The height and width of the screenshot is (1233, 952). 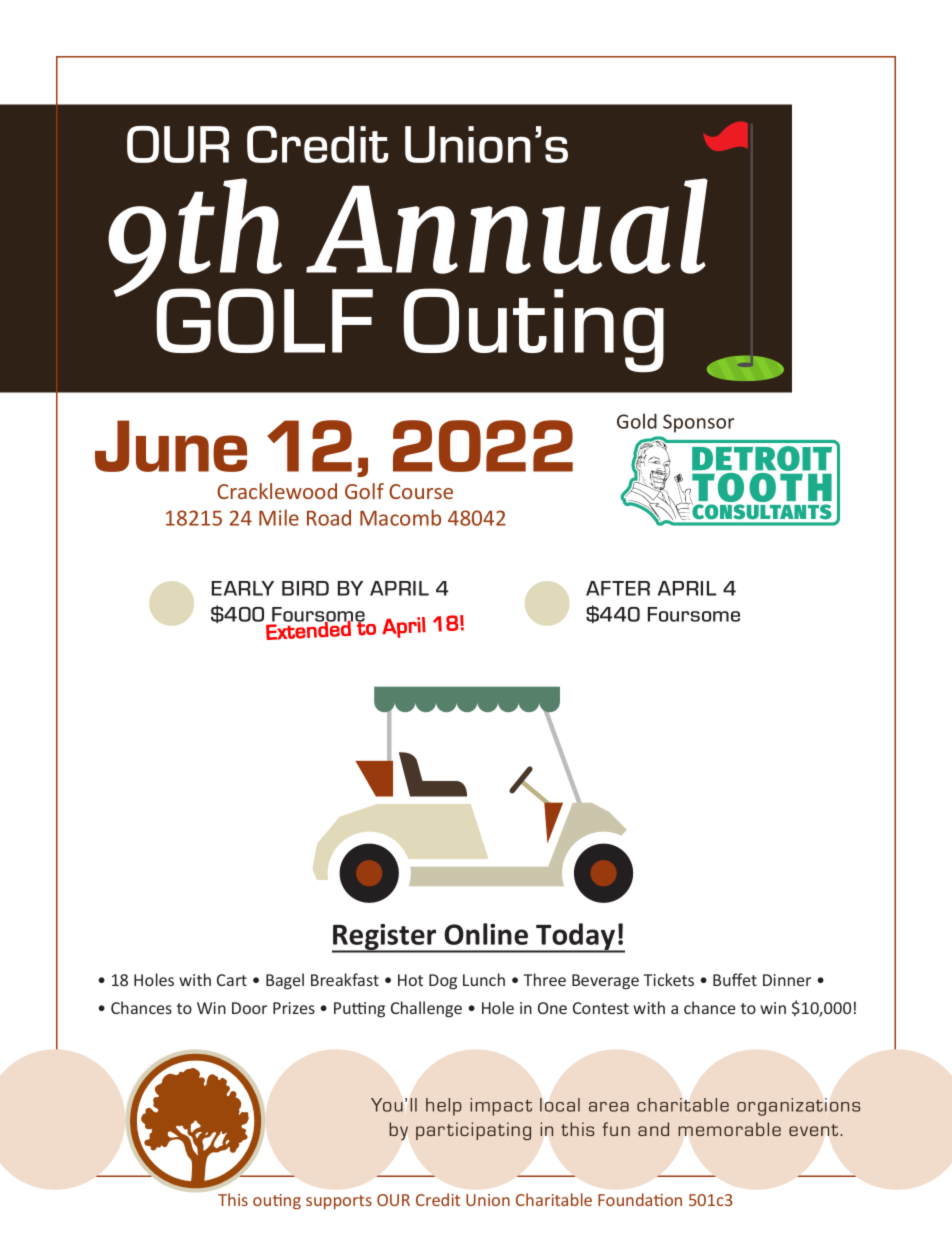 What do you see at coordinates (698, 423) in the screenshot?
I see `Sponsor` at bounding box center [698, 423].
